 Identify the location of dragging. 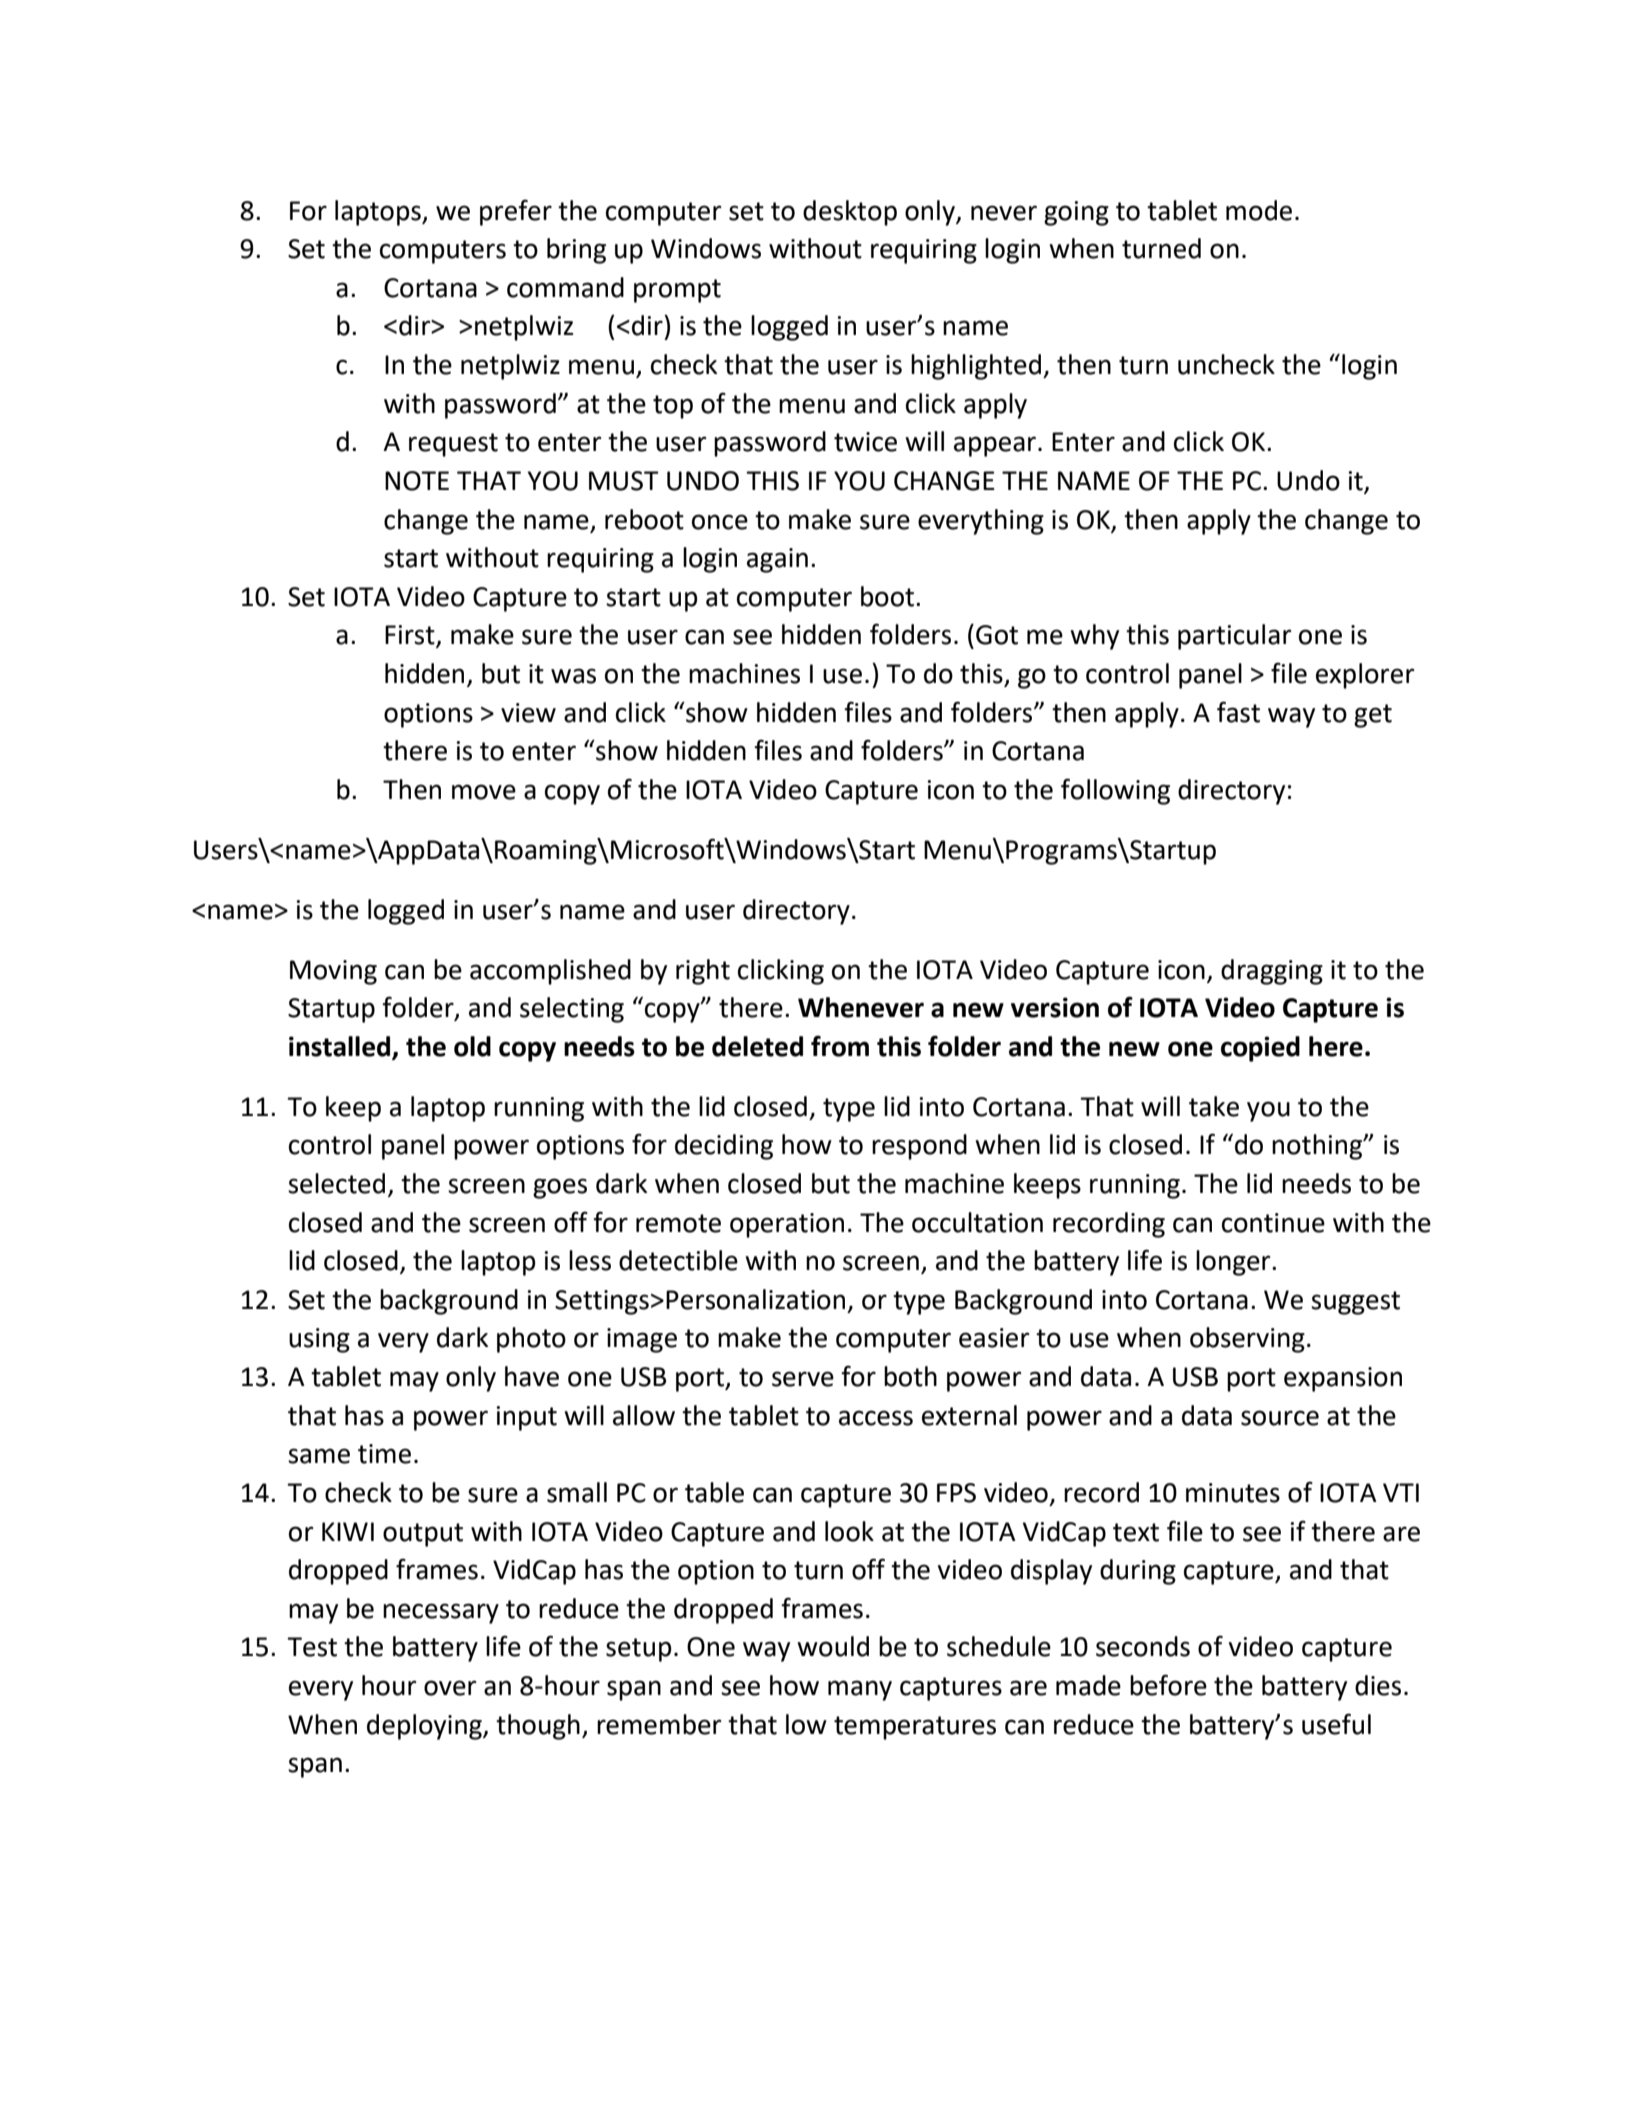
(1272, 972).
